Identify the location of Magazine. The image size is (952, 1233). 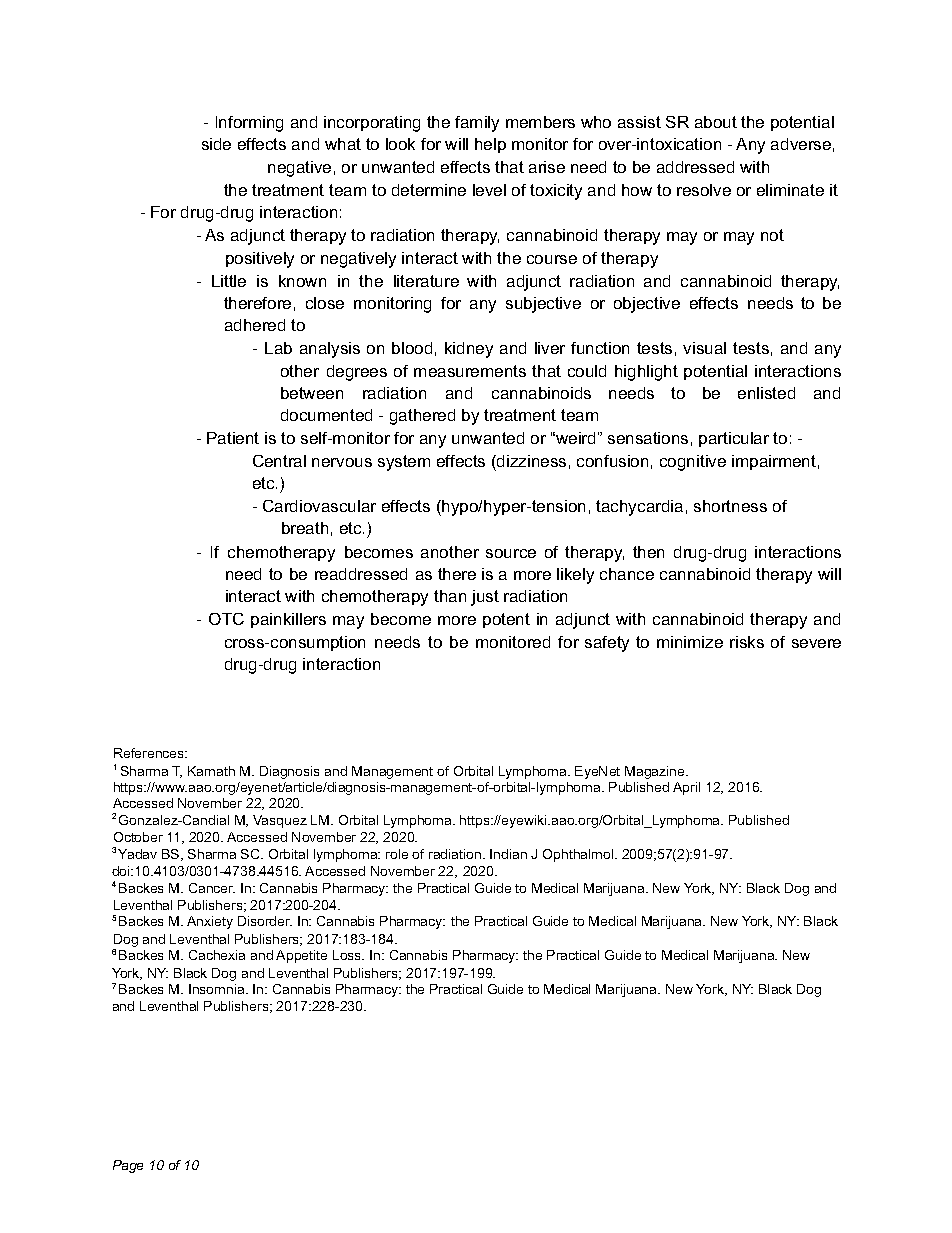
(656, 772).
